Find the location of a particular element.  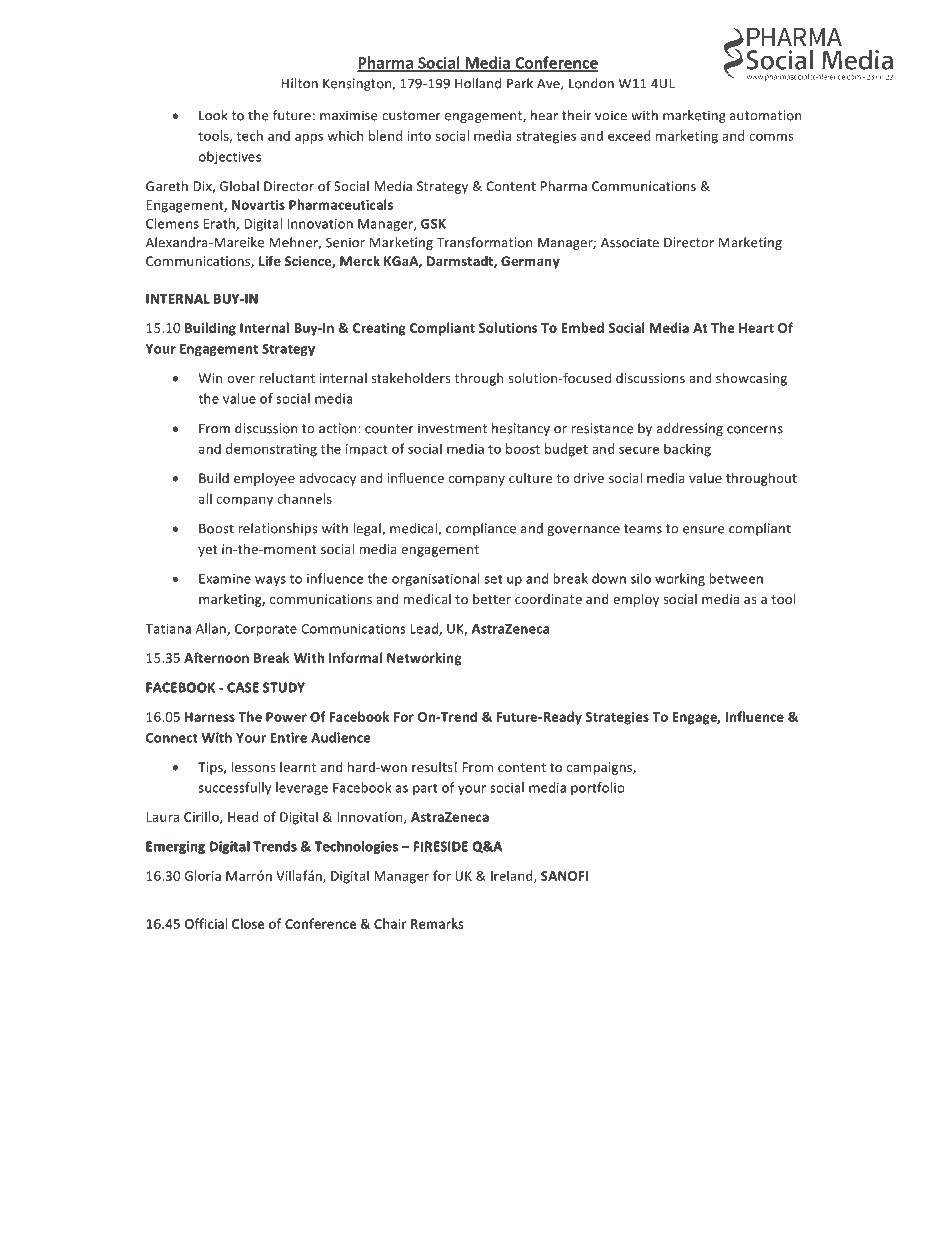

Close is located at coordinates (248, 923).
